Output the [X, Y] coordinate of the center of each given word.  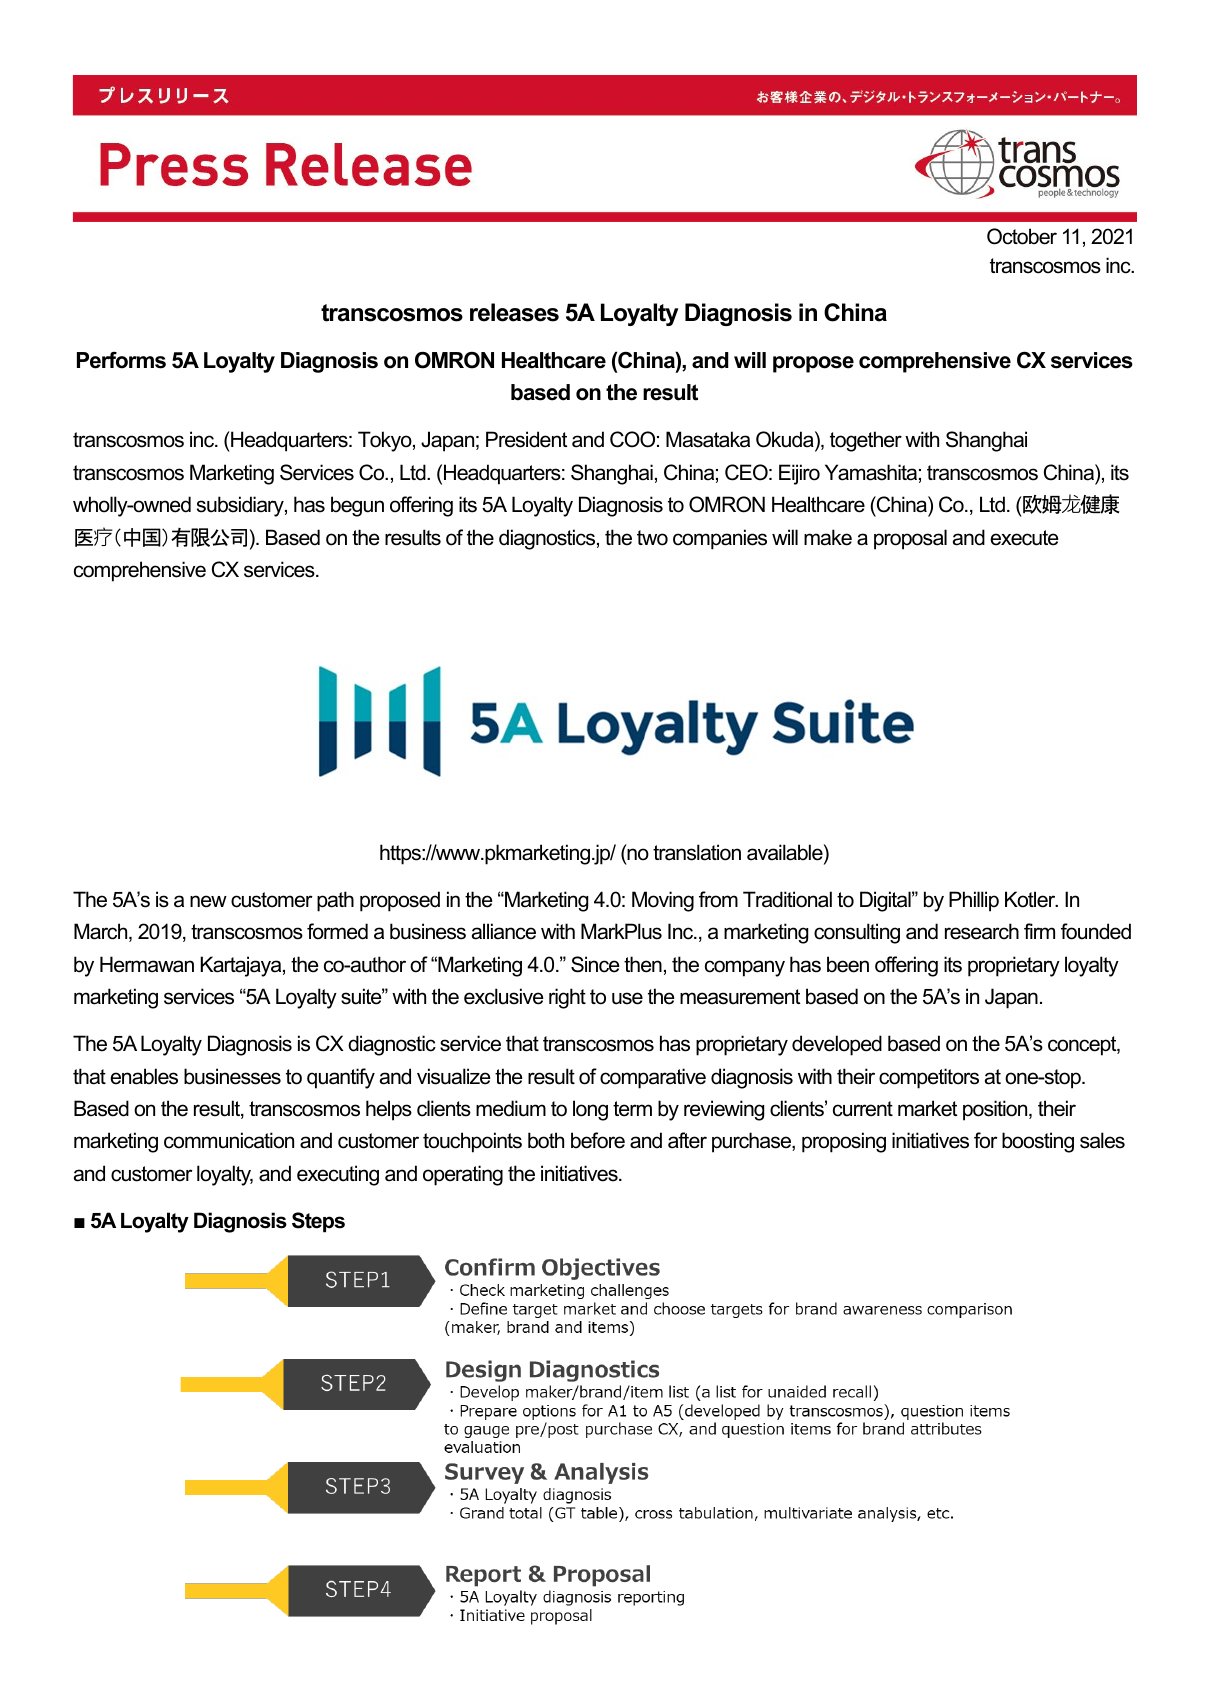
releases [514, 312]
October [1022, 236]
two [652, 538]
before [598, 1140]
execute [1024, 538]
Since [595, 964]
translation [697, 852]
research [982, 931]
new [208, 901]
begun [357, 506]
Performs [121, 360]
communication [229, 1140]
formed [337, 931]
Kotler [1031, 899]
